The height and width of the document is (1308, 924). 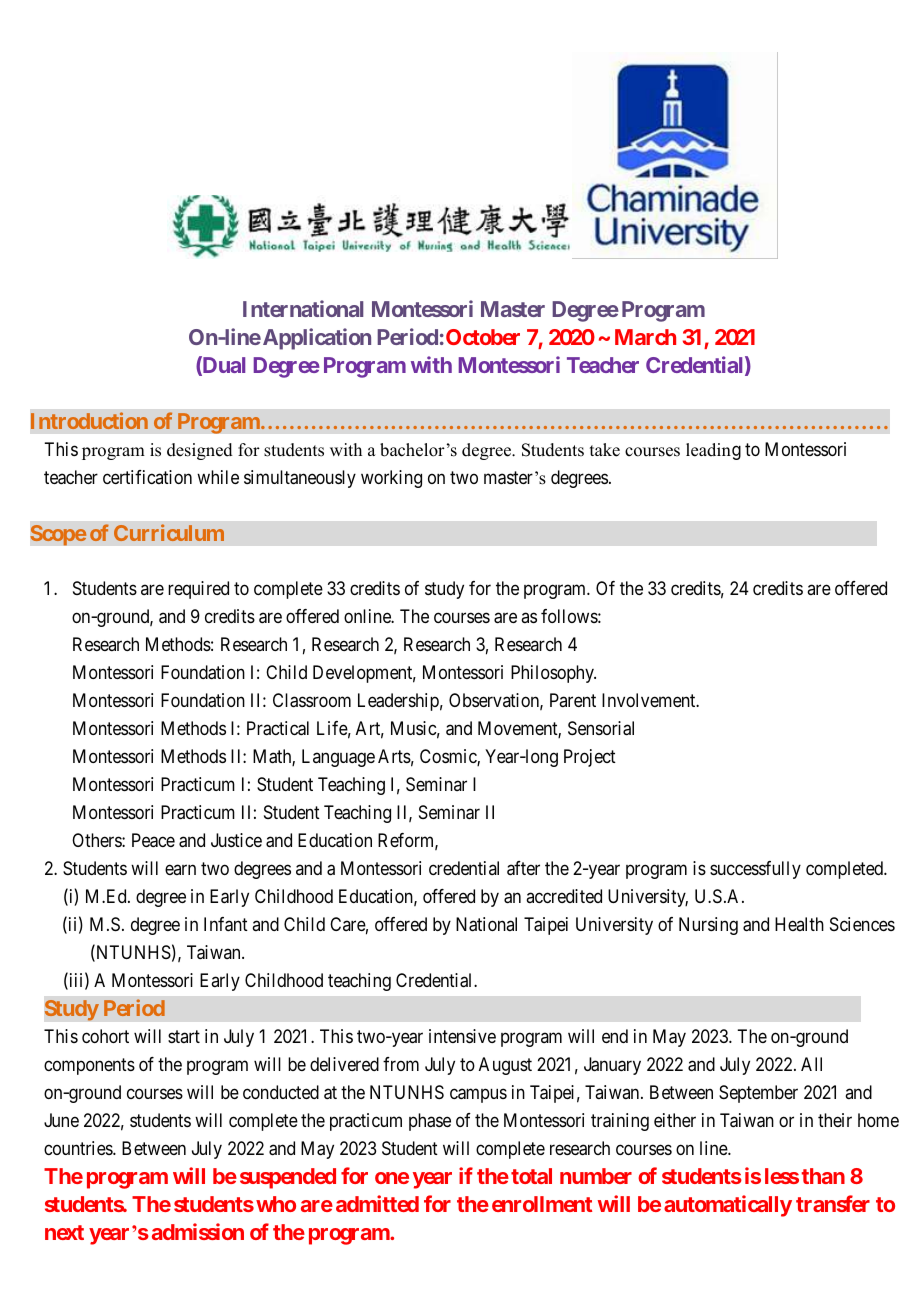 What do you see at coordinates (755, 870) in the document?
I see `successfully` at bounding box center [755, 870].
